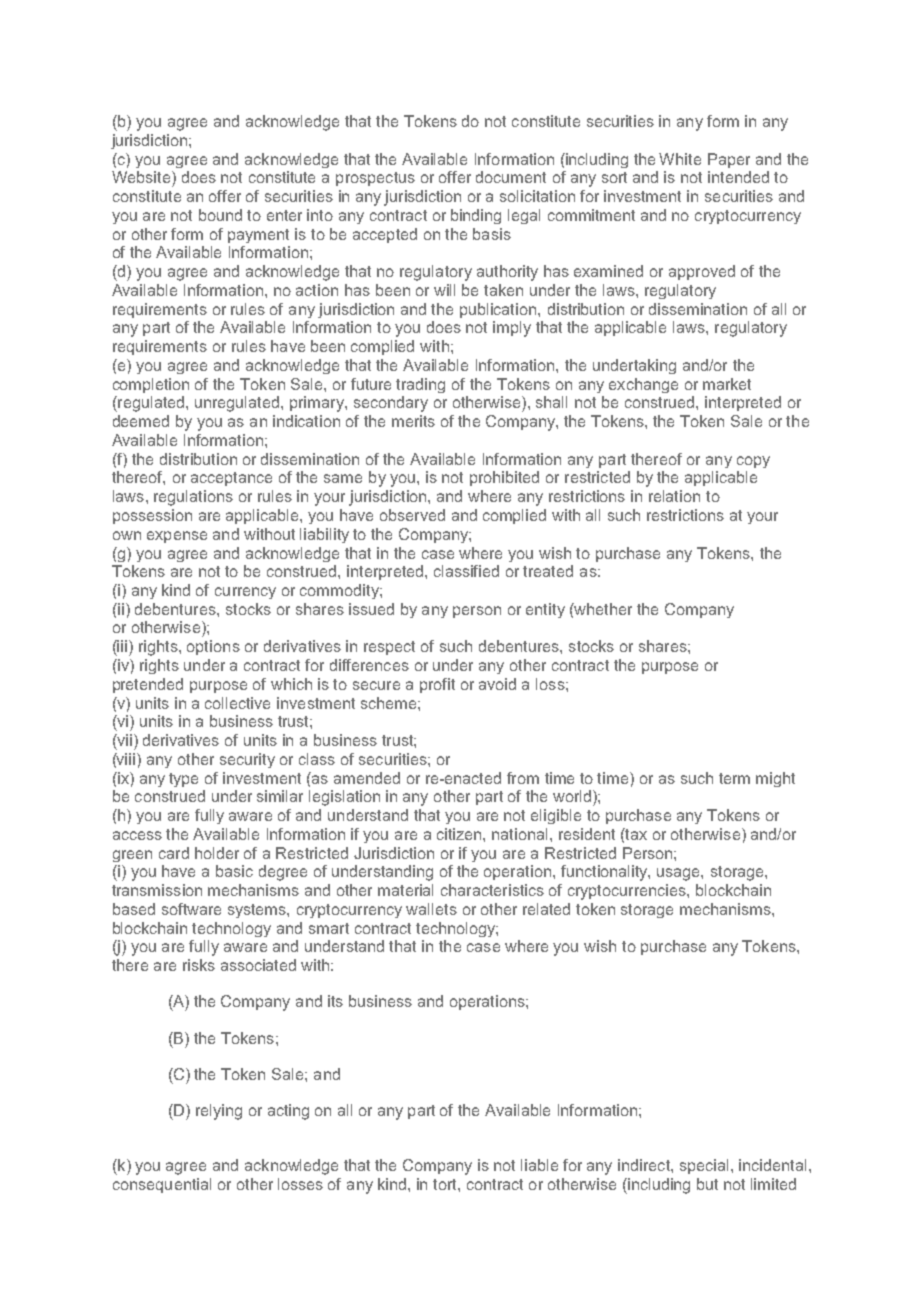 The width and height of the image is (924, 1308). Describe the element at coordinates (460, 834) in the image. I see `citizen` at that location.
